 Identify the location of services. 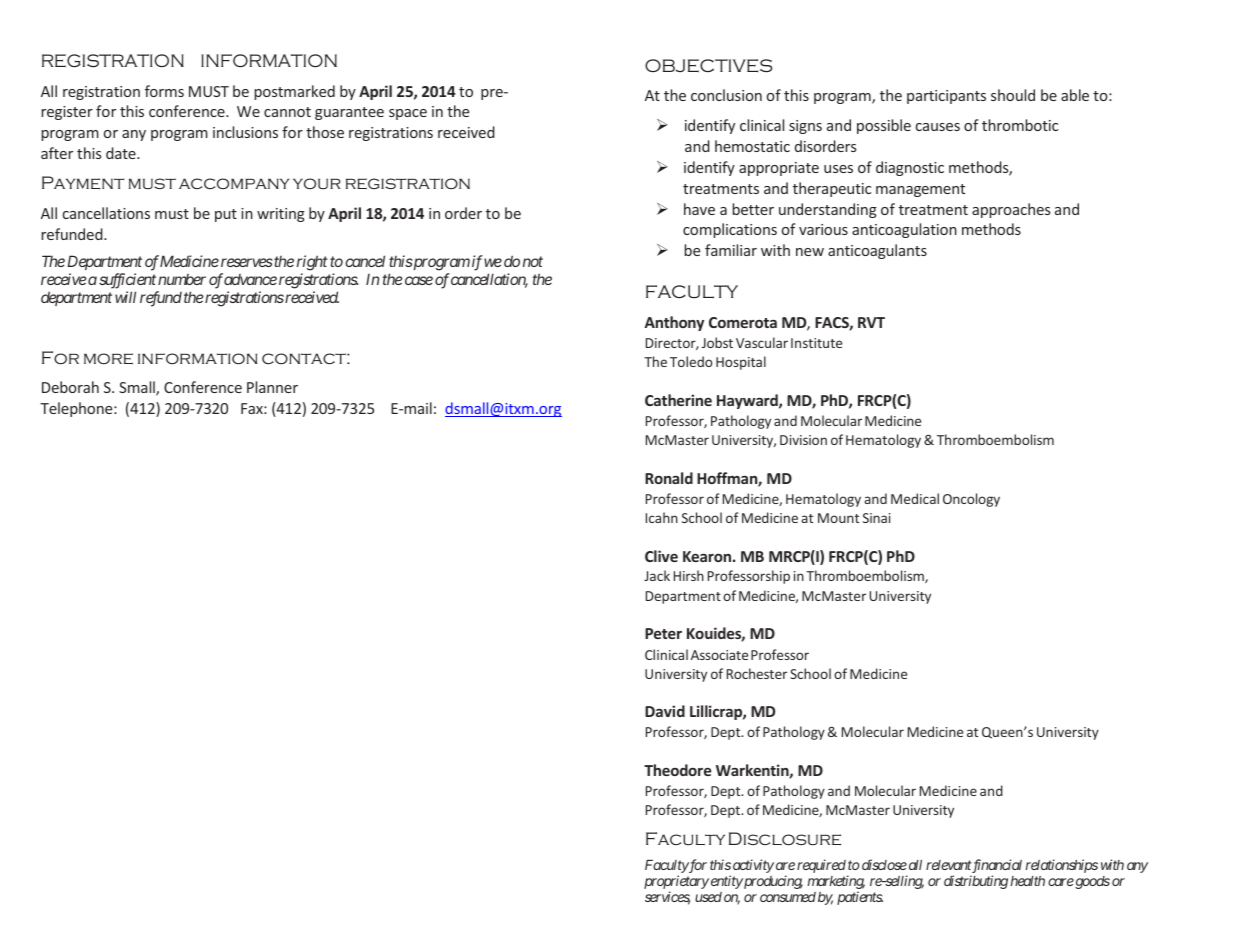
(667, 898).
